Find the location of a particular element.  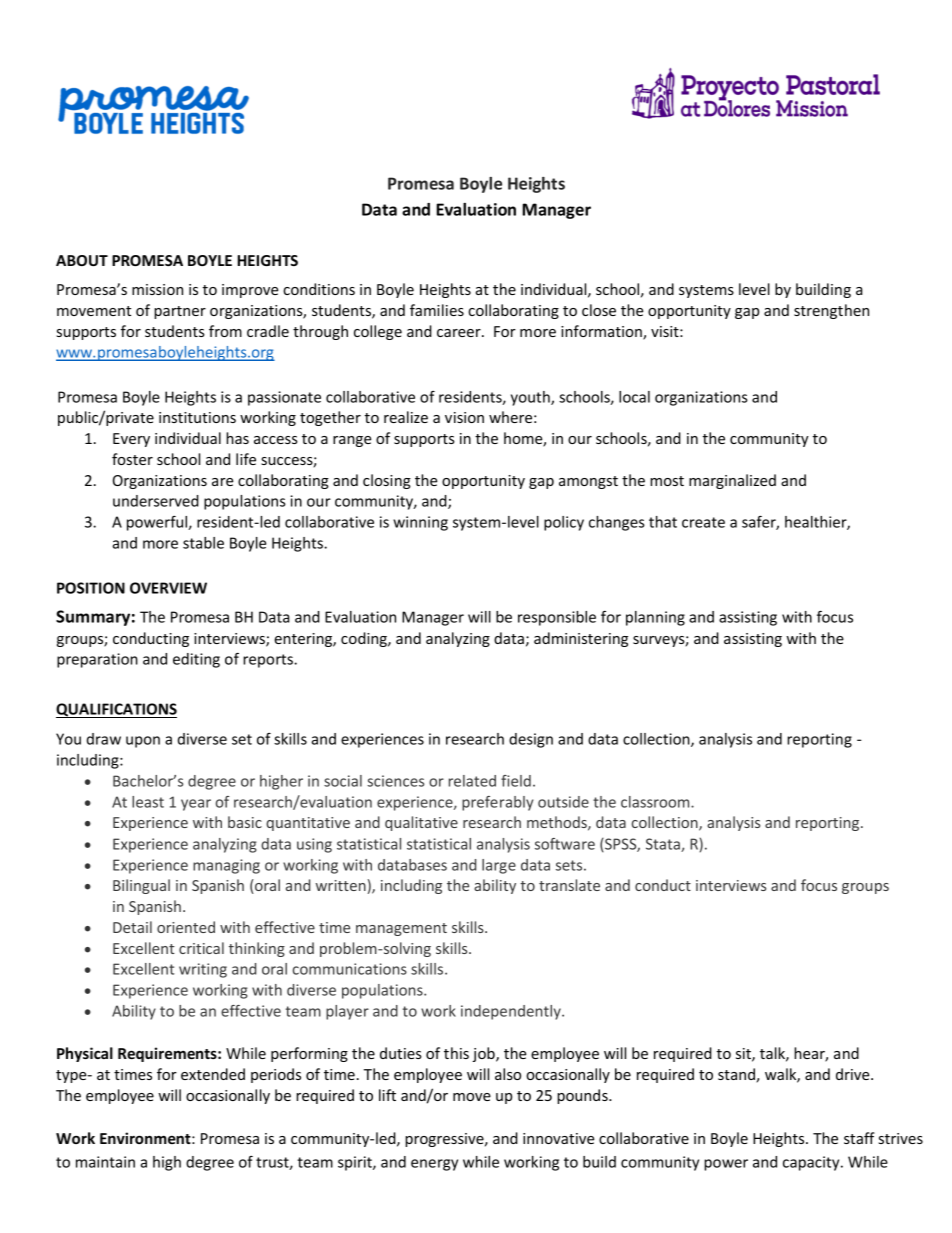

Stata is located at coordinates (664, 845).
